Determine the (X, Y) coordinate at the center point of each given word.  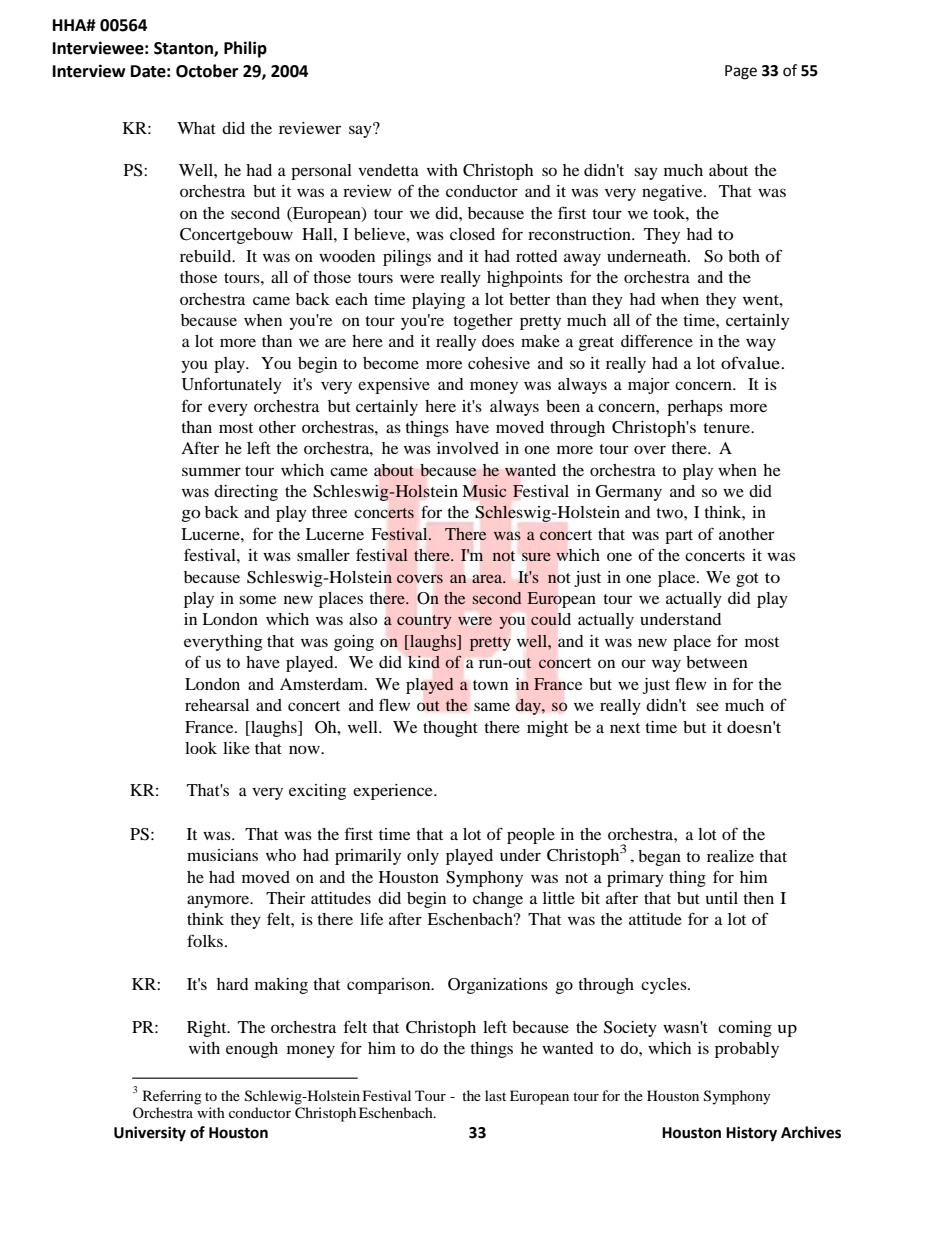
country (424, 622)
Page (741, 72)
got (747, 580)
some (257, 599)
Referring (172, 1097)
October (207, 71)
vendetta (388, 170)
